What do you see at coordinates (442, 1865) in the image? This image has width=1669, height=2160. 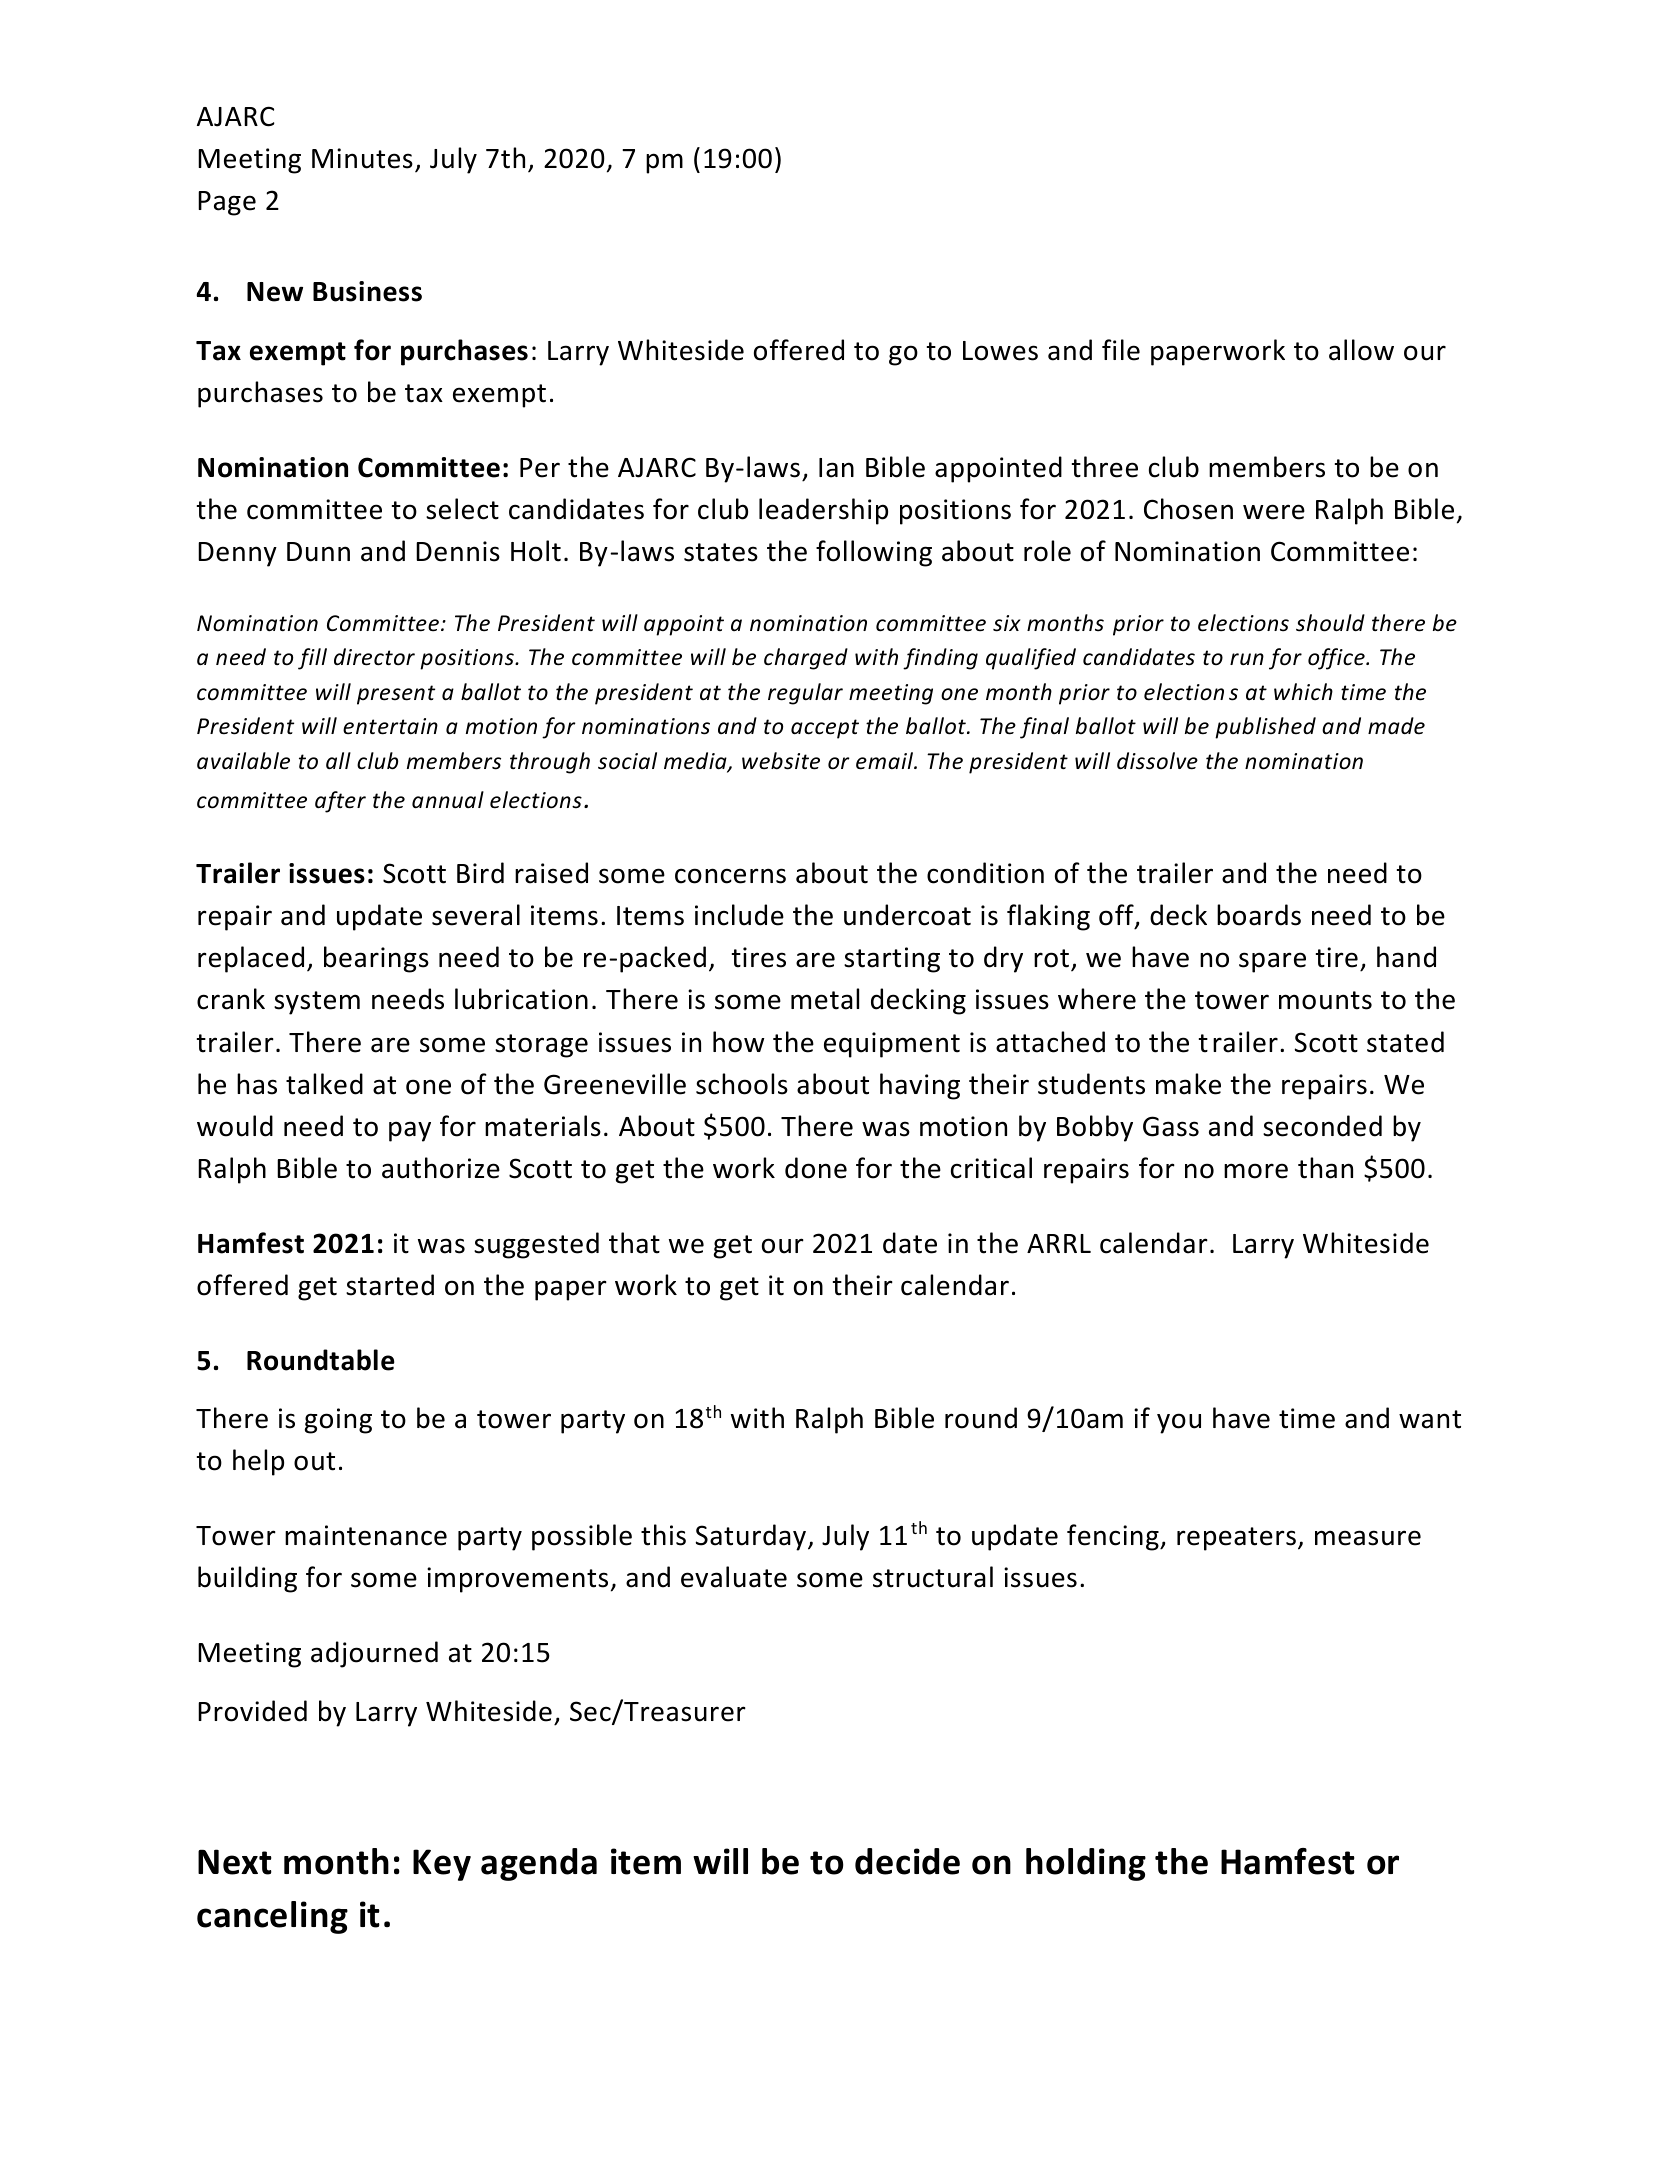 I see `Key` at bounding box center [442, 1865].
